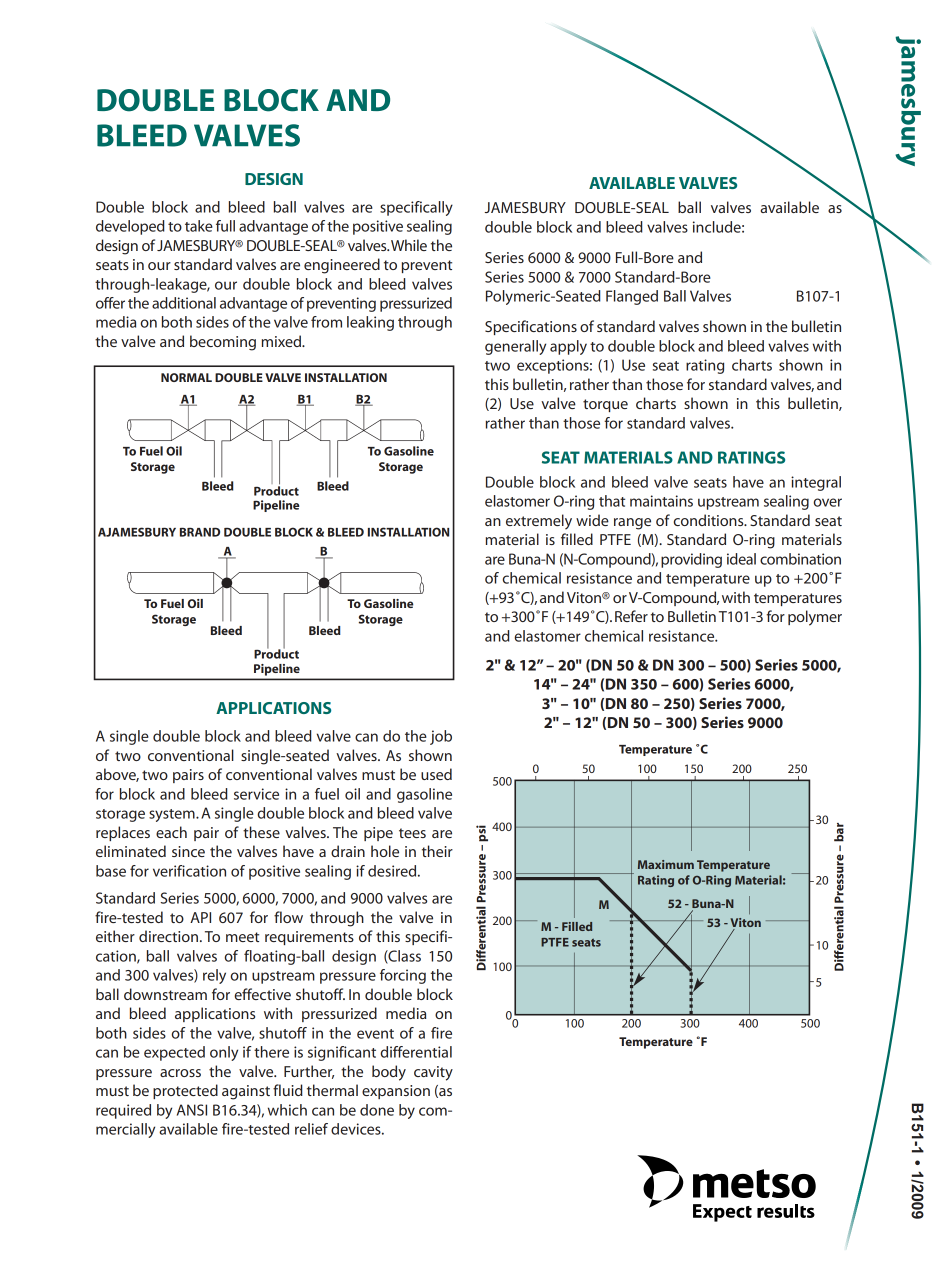  Describe the element at coordinates (199, 226) in the page. I see `take` at that location.
